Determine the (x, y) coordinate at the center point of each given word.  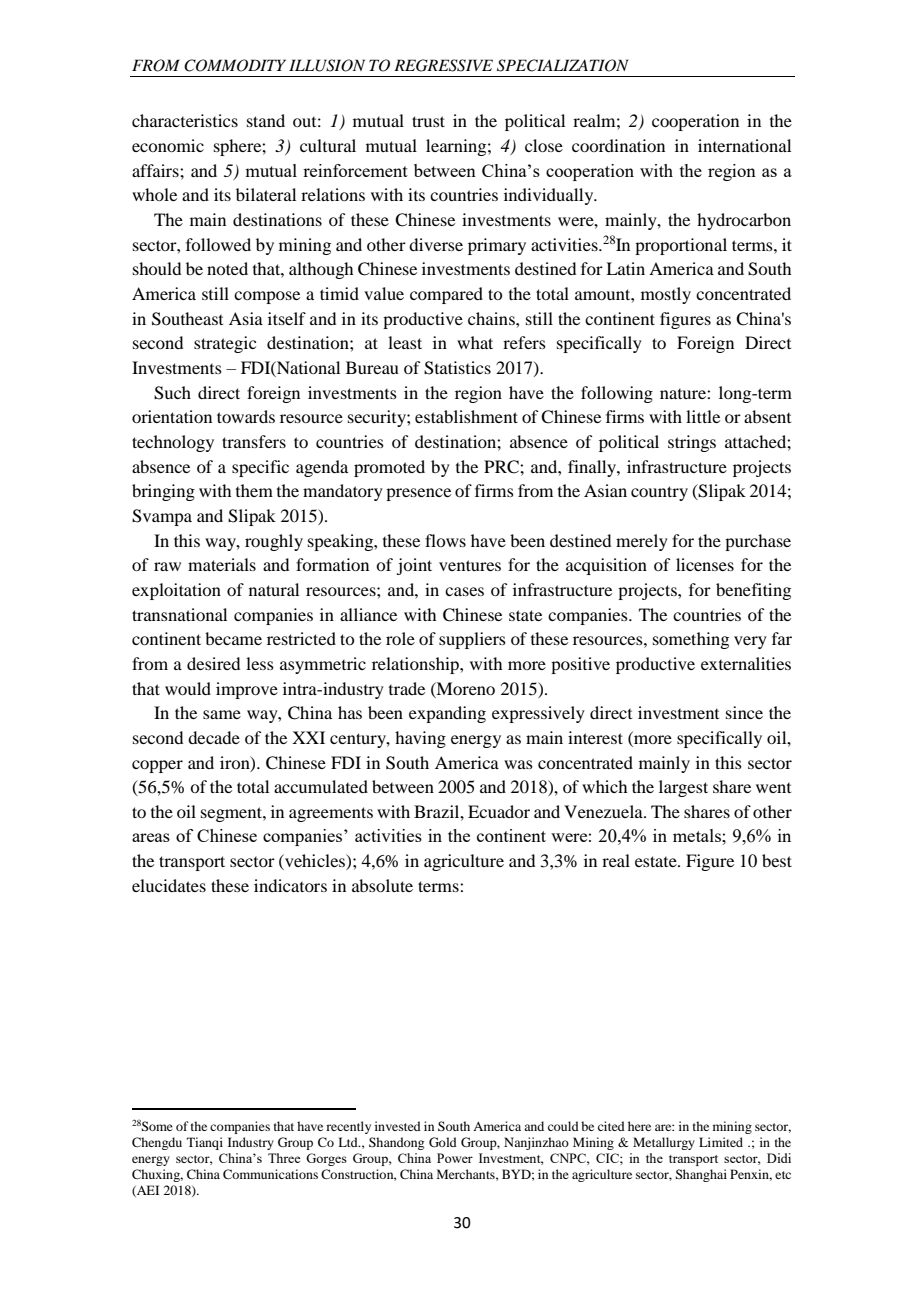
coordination (618, 145)
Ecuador (499, 811)
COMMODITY (235, 65)
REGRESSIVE (443, 65)
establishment (466, 416)
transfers (254, 441)
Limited (721, 1142)
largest (683, 788)
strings (692, 443)
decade (214, 737)
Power (455, 1158)
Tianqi (205, 1143)
